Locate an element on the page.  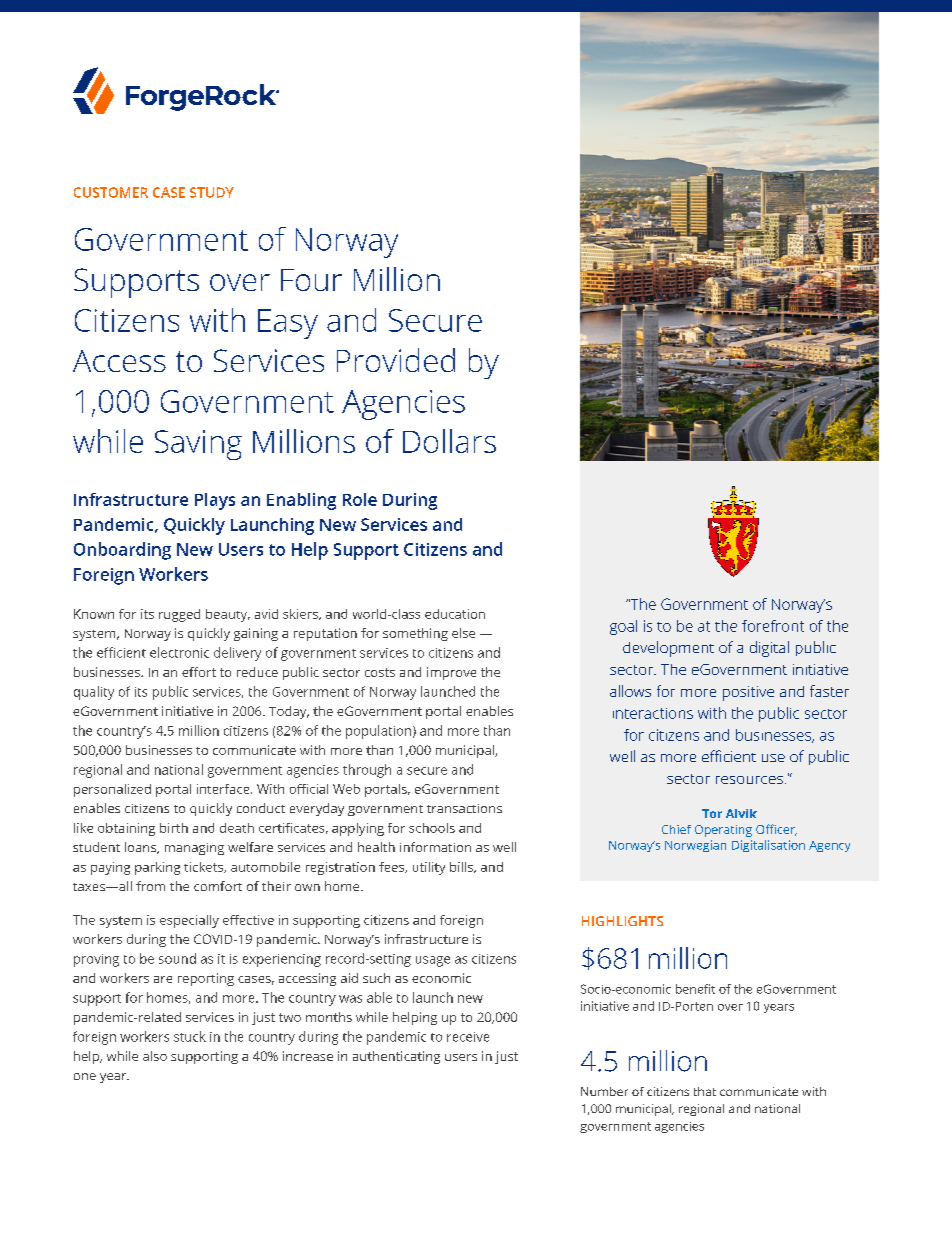
Four is located at coordinates (311, 280).
